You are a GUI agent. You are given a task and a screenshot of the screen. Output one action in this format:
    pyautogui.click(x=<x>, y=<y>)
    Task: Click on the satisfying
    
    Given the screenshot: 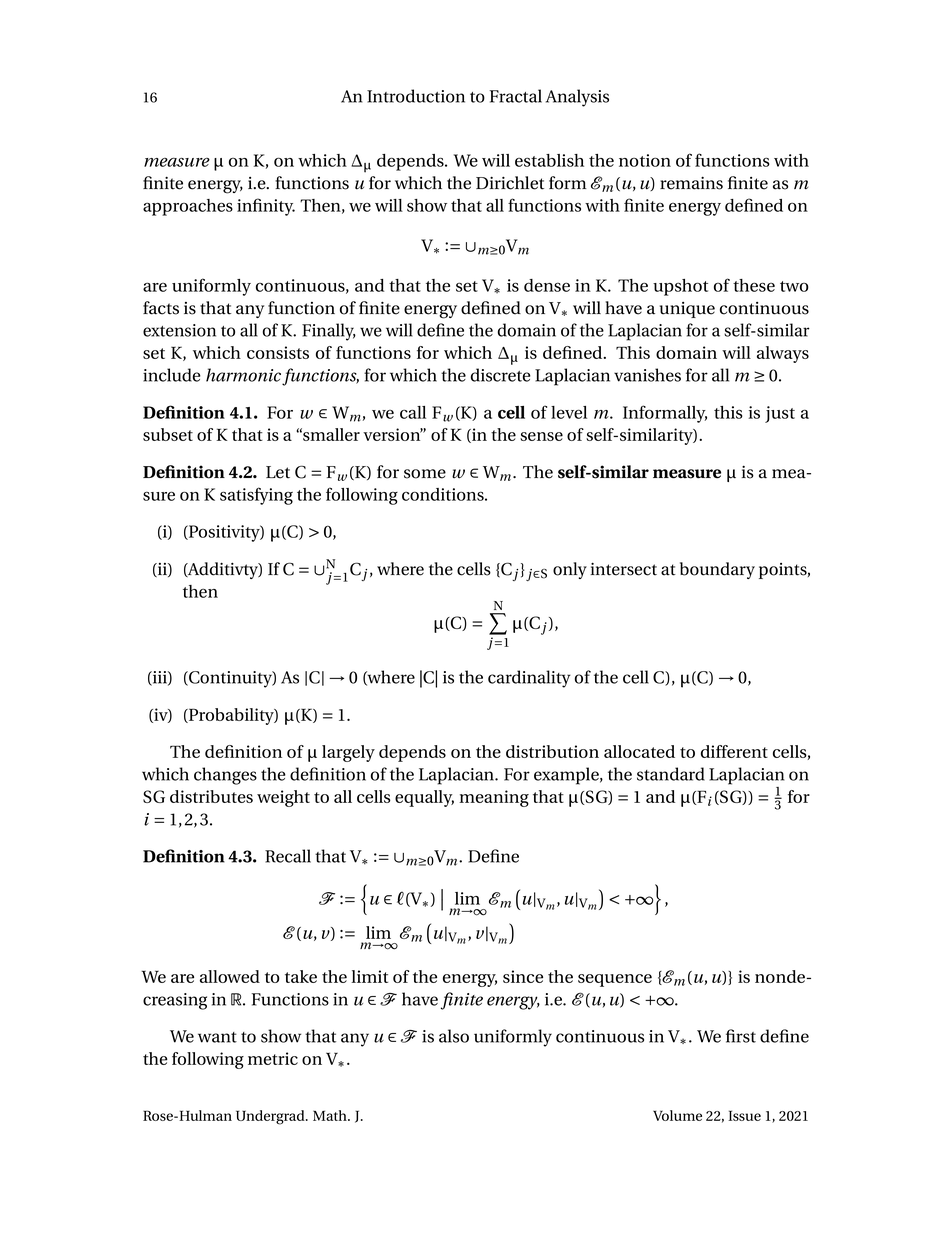 What is the action you would take?
    pyautogui.click(x=256, y=496)
